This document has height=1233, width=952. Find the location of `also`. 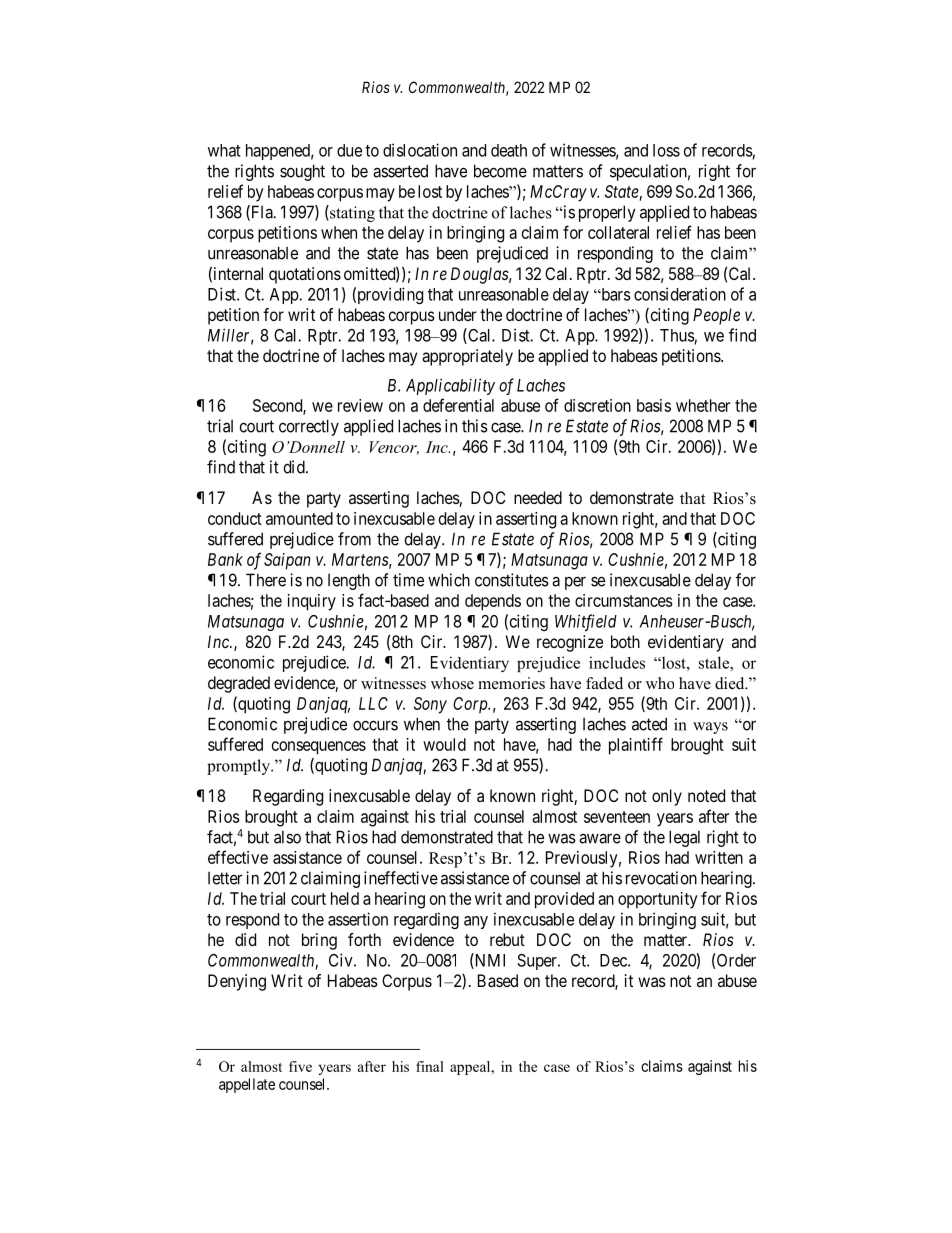

also is located at coordinates (287, 837).
